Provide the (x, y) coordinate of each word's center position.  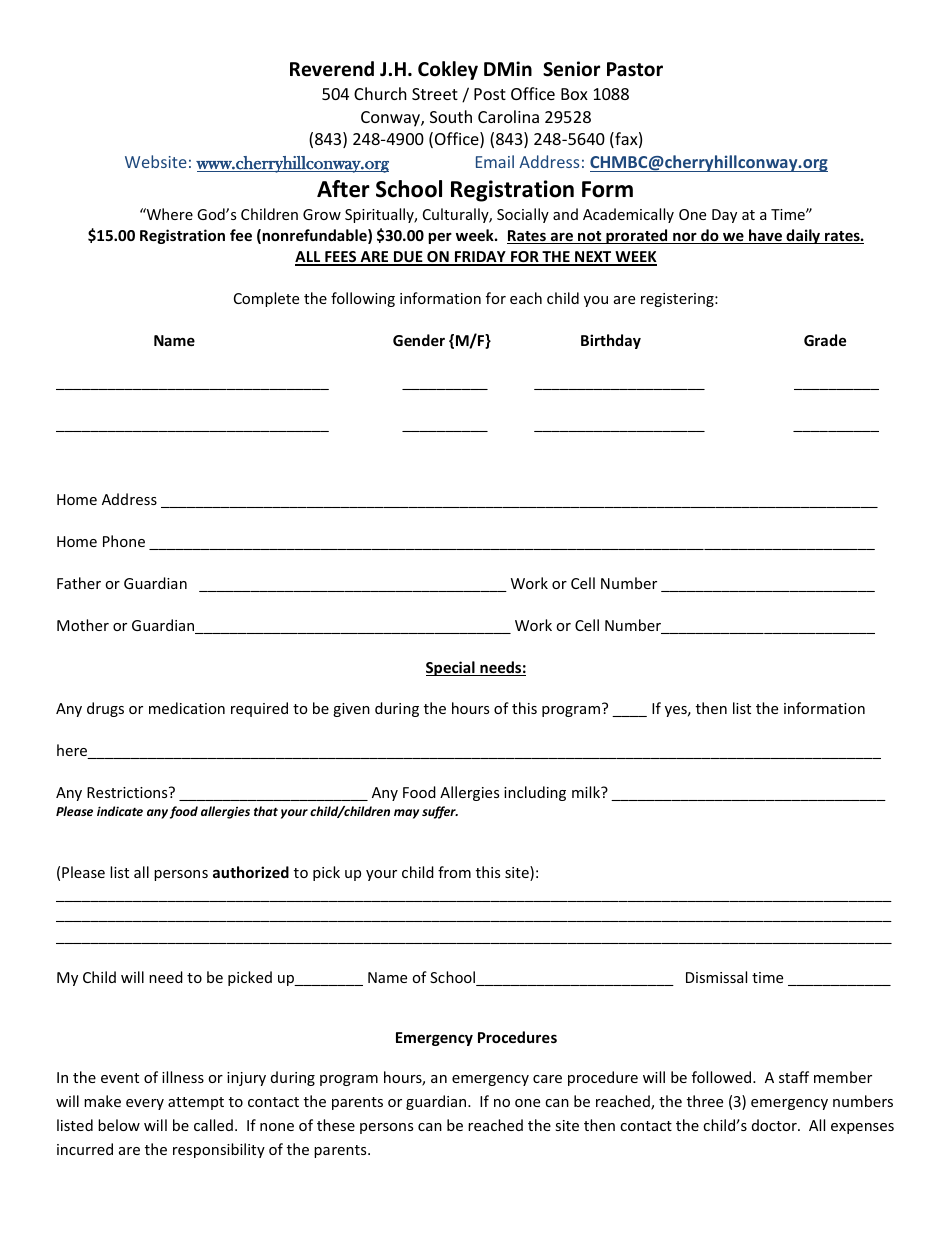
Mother (83, 625)
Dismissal (716, 977)
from (454, 872)
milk (587, 792)
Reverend (332, 69)
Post (490, 94)
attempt (196, 1103)
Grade (825, 340)
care (547, 1079)
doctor (775, 1125)
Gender (419, 340)
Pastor (635, 69)
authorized (251, 872)
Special (451, 668)
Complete (266, 299)
